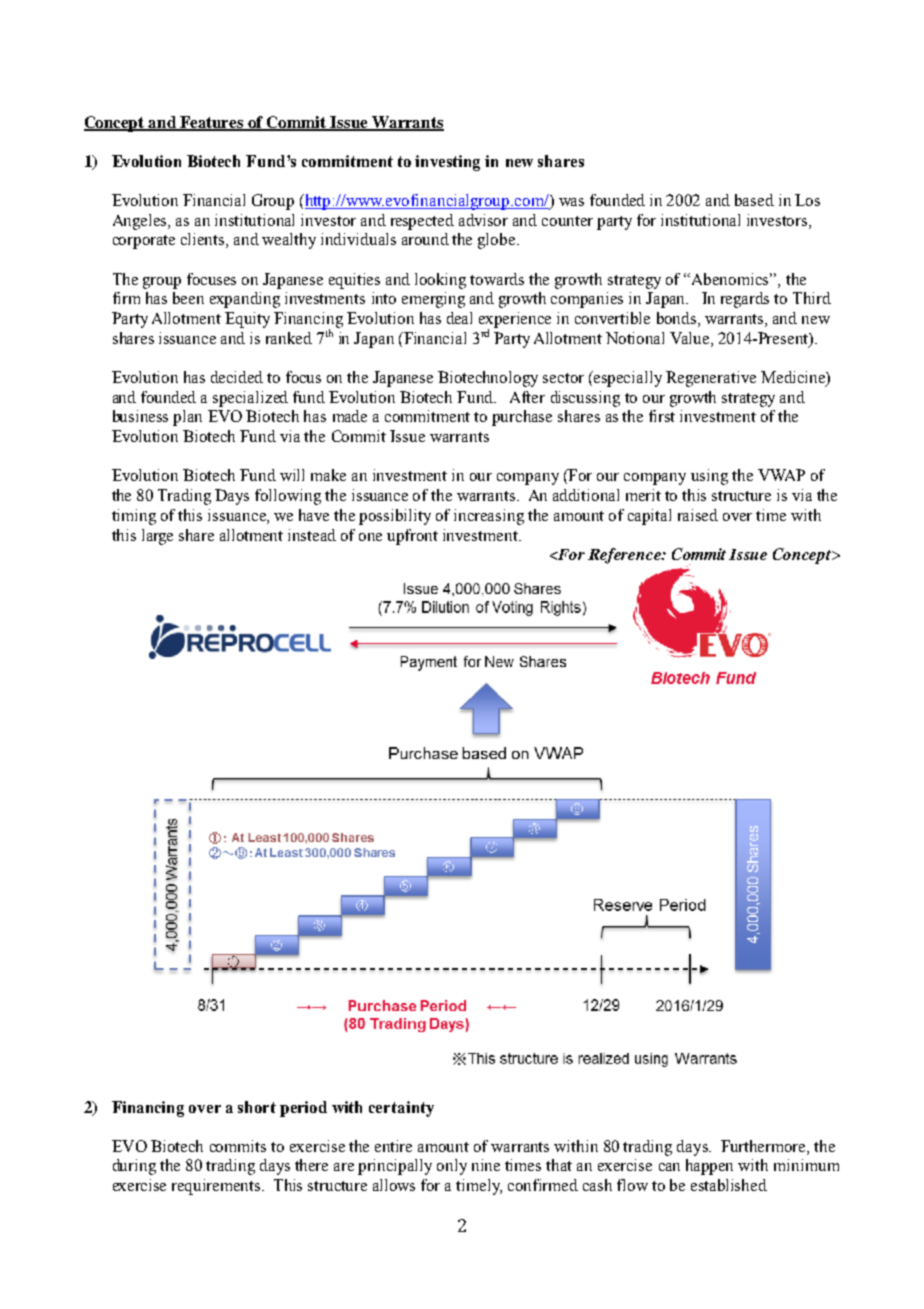  Describe the element at coordinates (447, 163) in the screenshot. I see `investing` at that location.
